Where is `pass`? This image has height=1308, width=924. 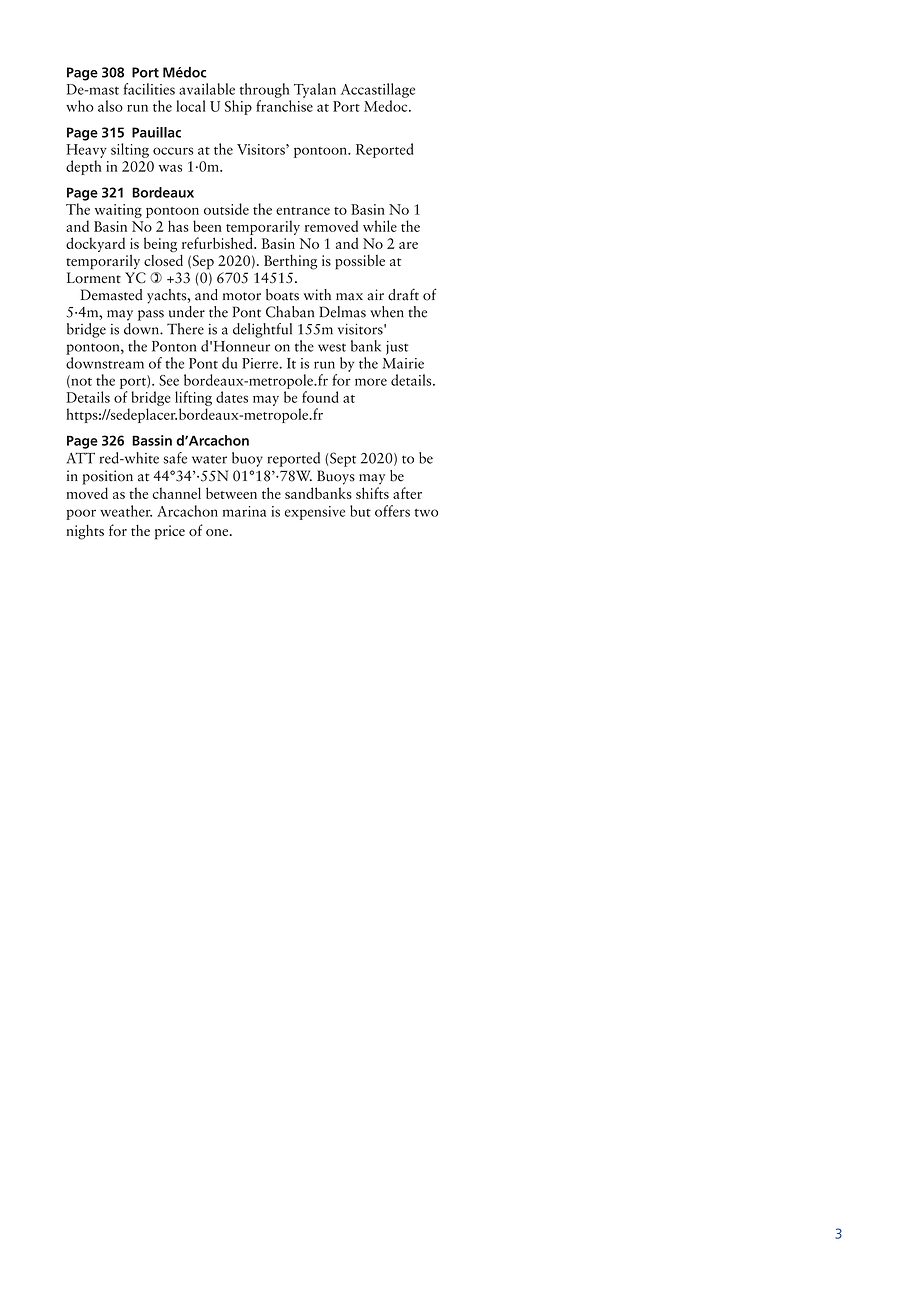 pass is located at coordinates (151, 315).
